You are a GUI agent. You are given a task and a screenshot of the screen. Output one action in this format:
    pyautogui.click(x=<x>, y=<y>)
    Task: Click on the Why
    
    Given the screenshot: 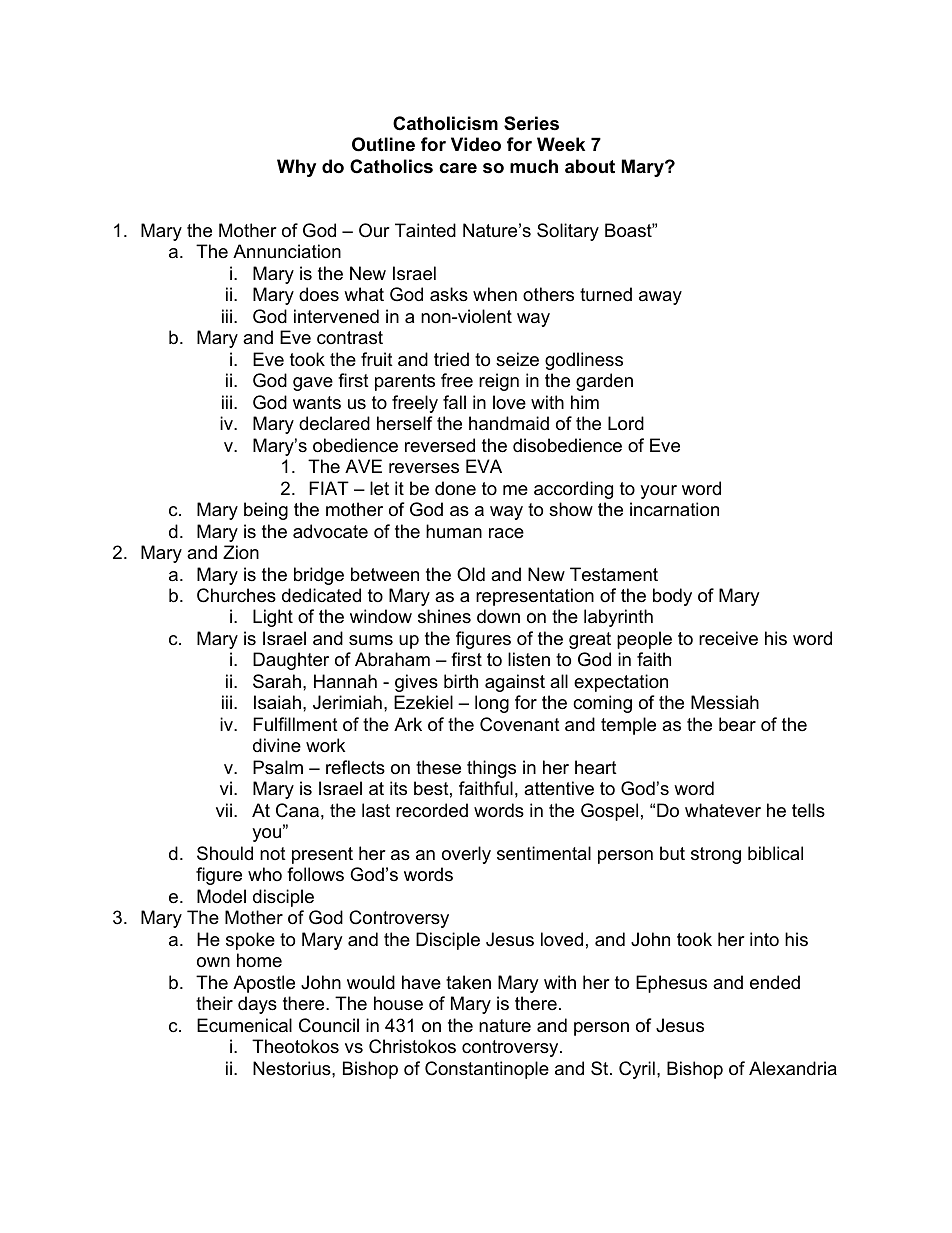 What is the action you would take?
    pyautogui.click(x=296, y=168)
